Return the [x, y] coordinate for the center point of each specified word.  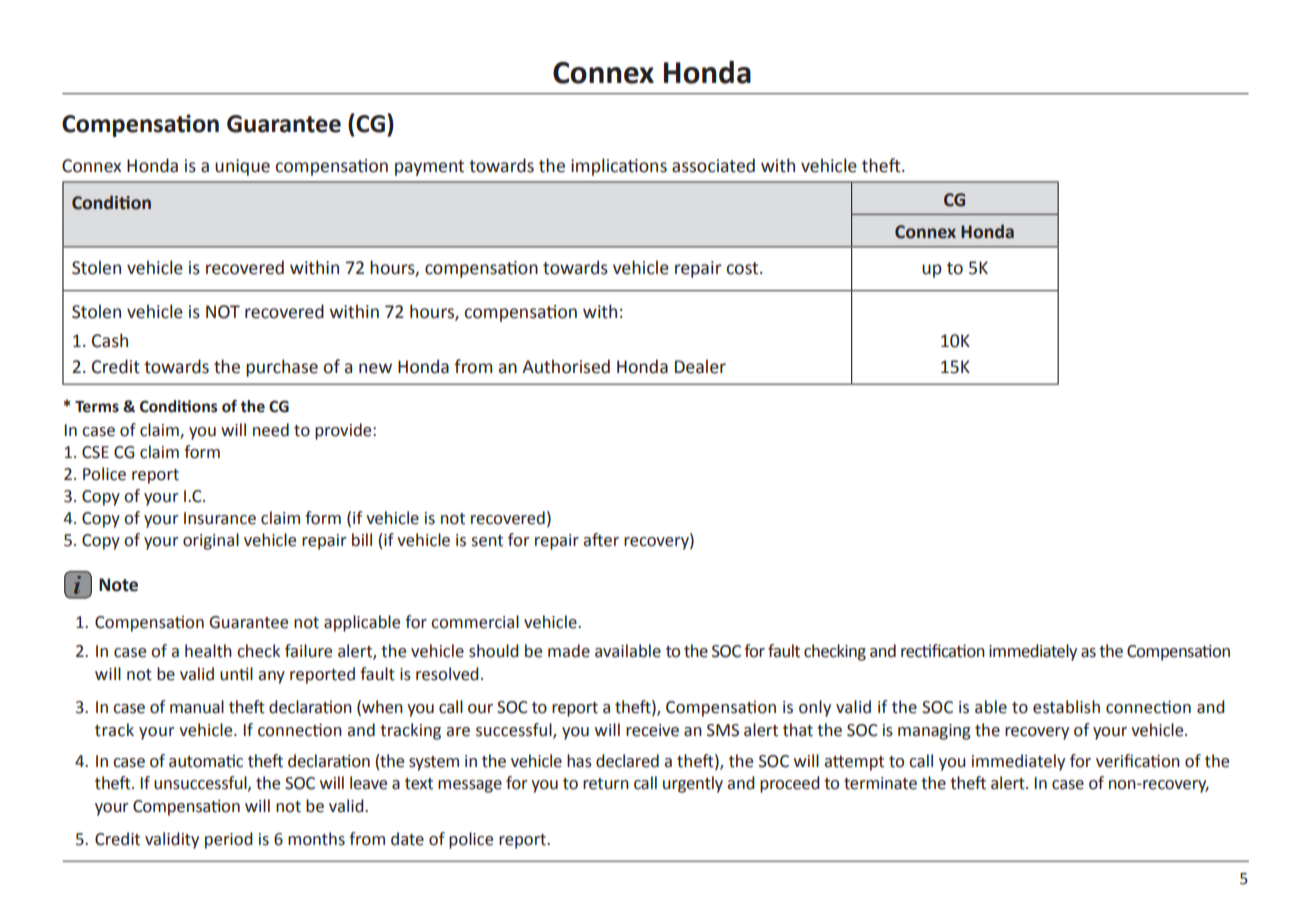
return [606, 784]
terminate [880, 783]
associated [713, 165]
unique [242, 167]
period [229, 840]
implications [619, 167]
